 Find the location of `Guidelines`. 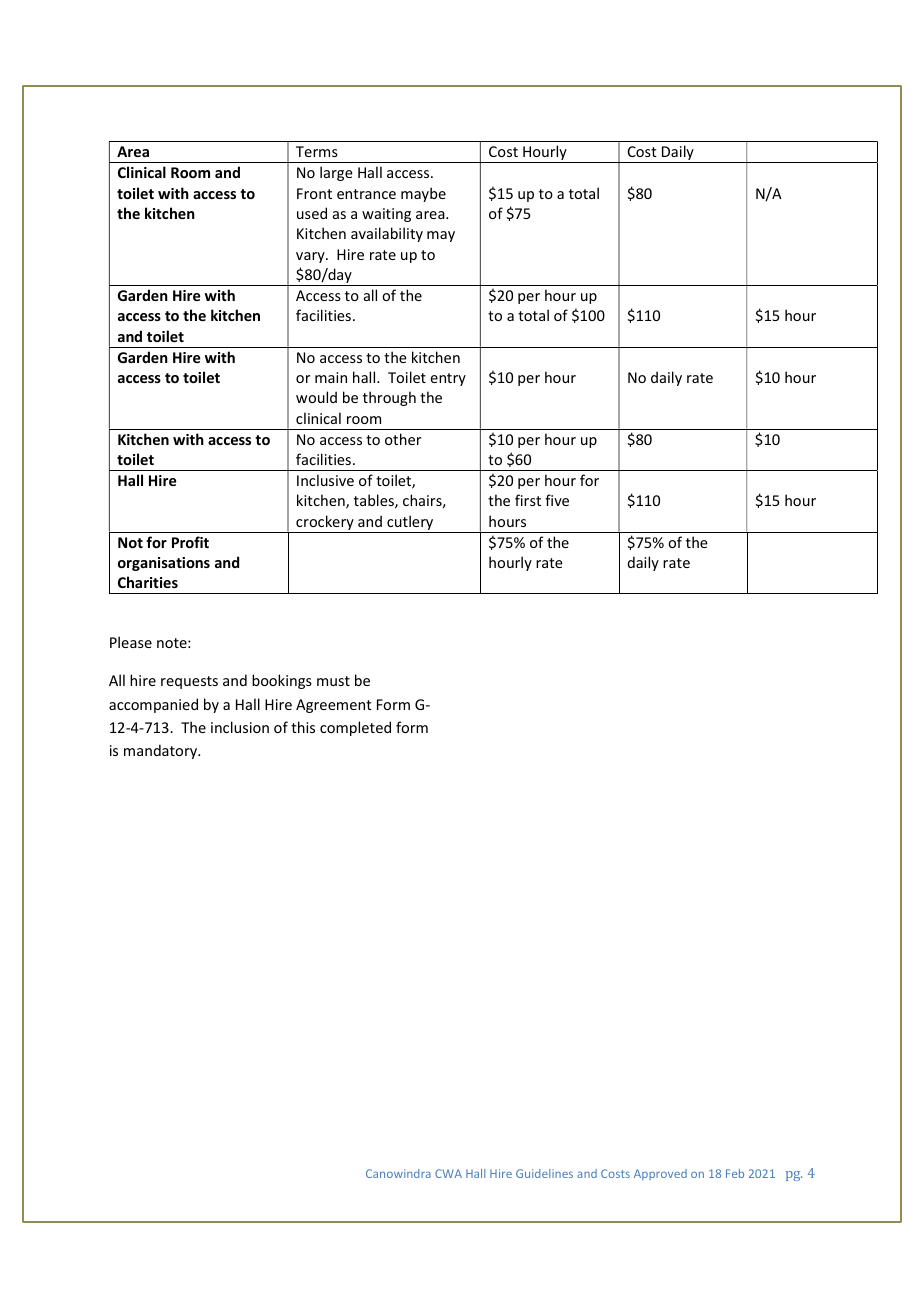

Guidelines is located at coordinates (544, 1173).
